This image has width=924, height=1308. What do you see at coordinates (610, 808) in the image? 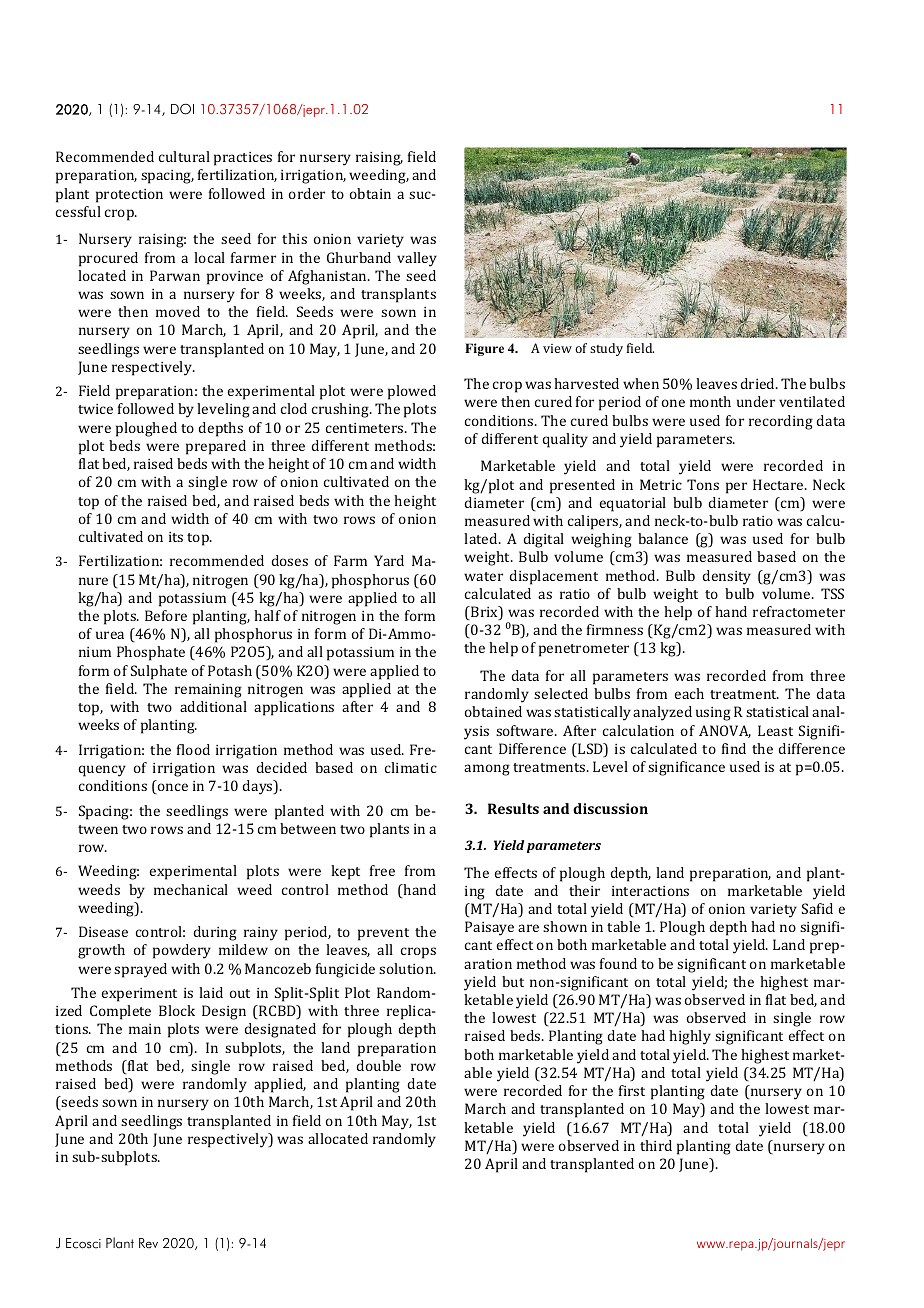
I see `discussion` at bounding box center [610, 808].
